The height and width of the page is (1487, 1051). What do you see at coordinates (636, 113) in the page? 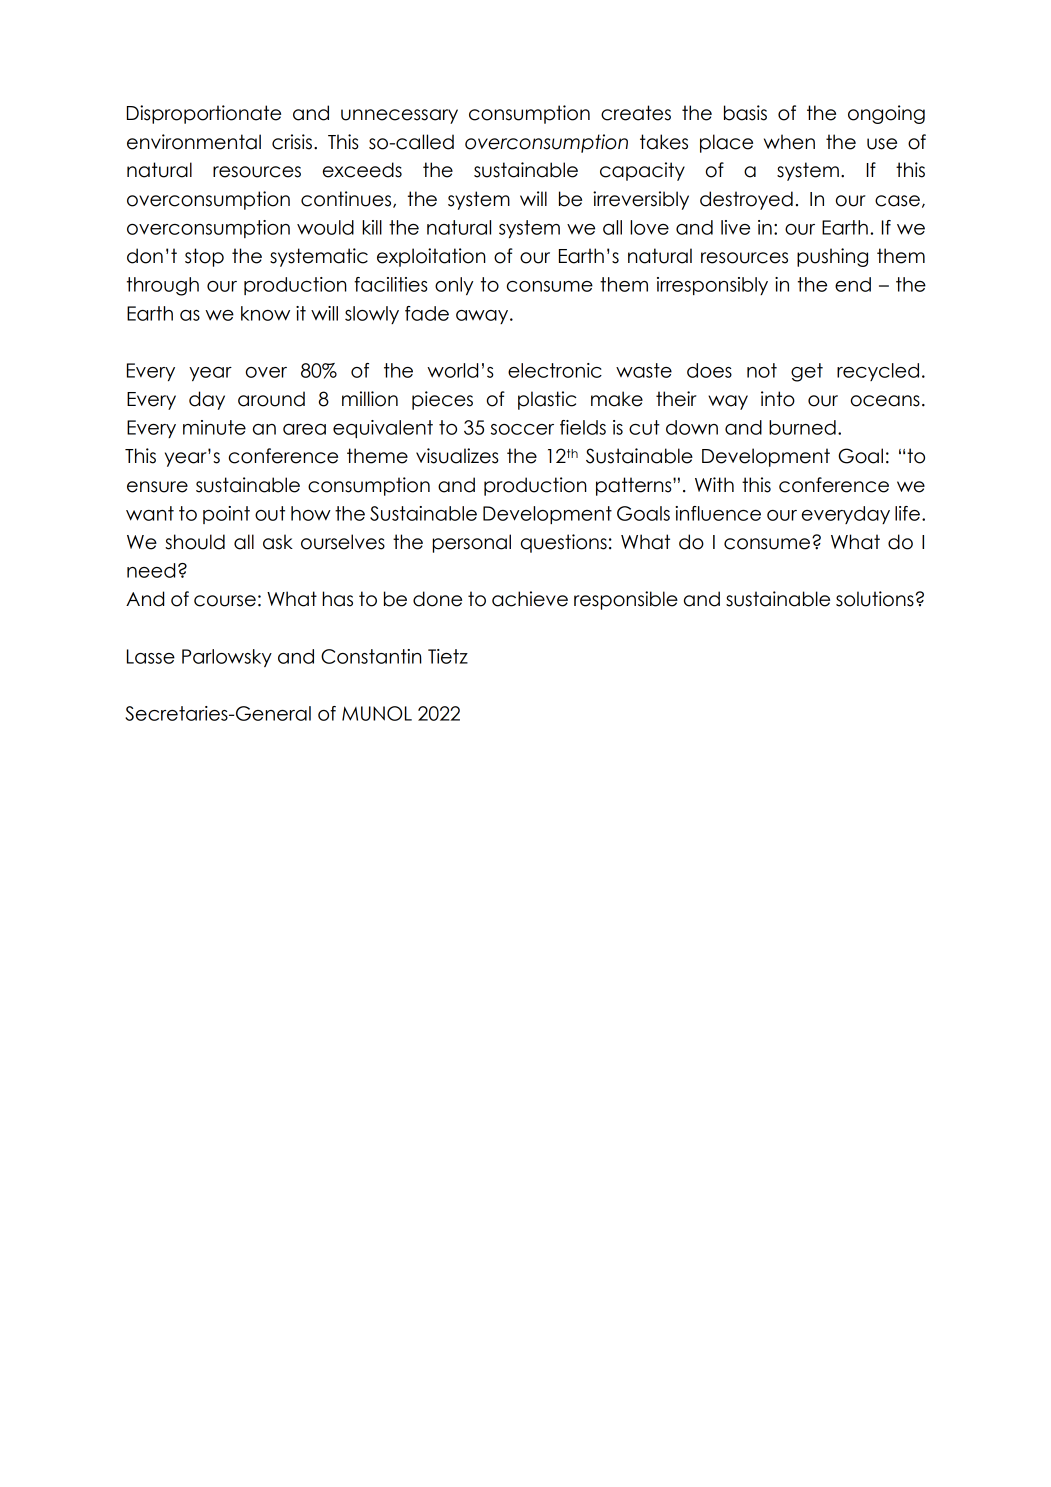
I see `creates` at bounding box center [636, 113].
